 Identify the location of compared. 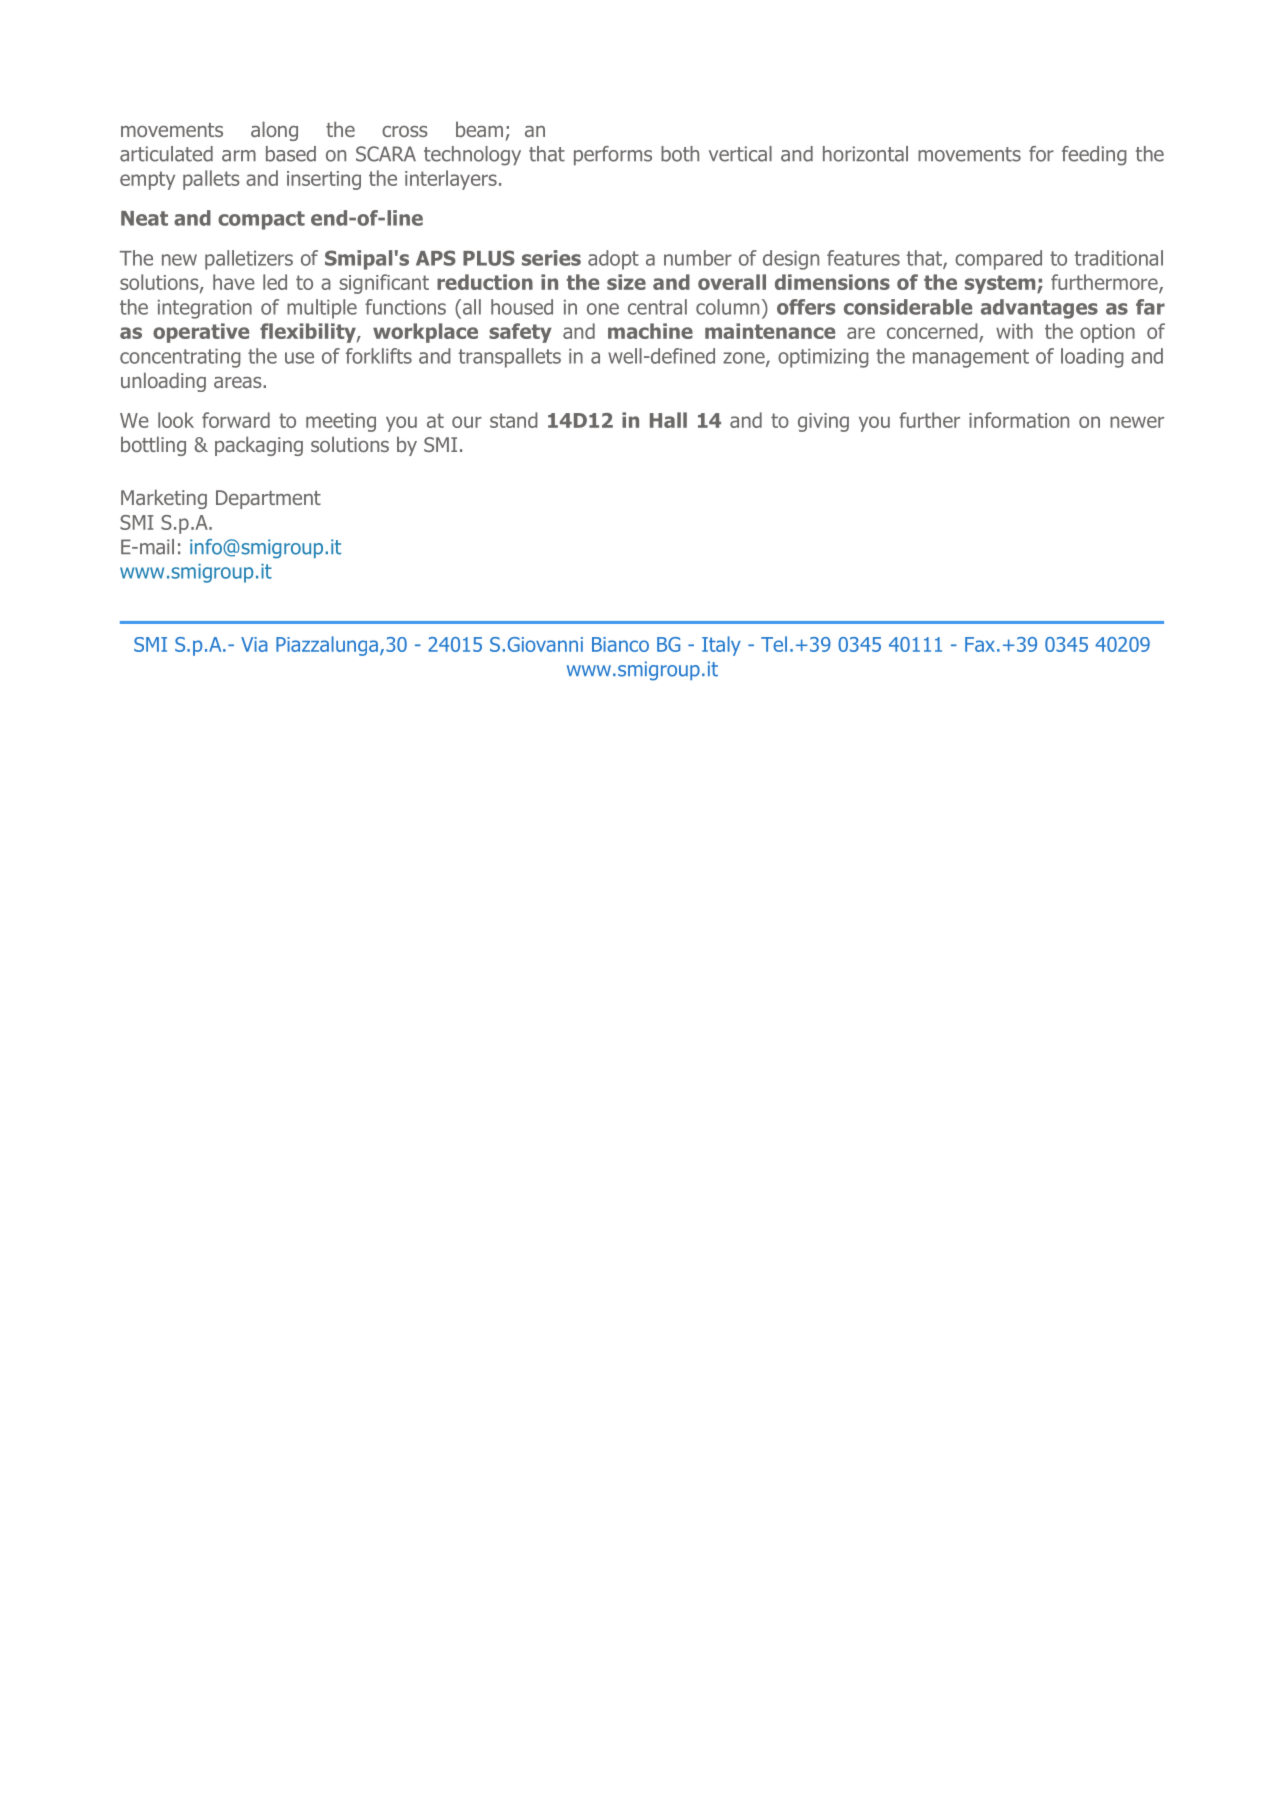
(998, 260).
